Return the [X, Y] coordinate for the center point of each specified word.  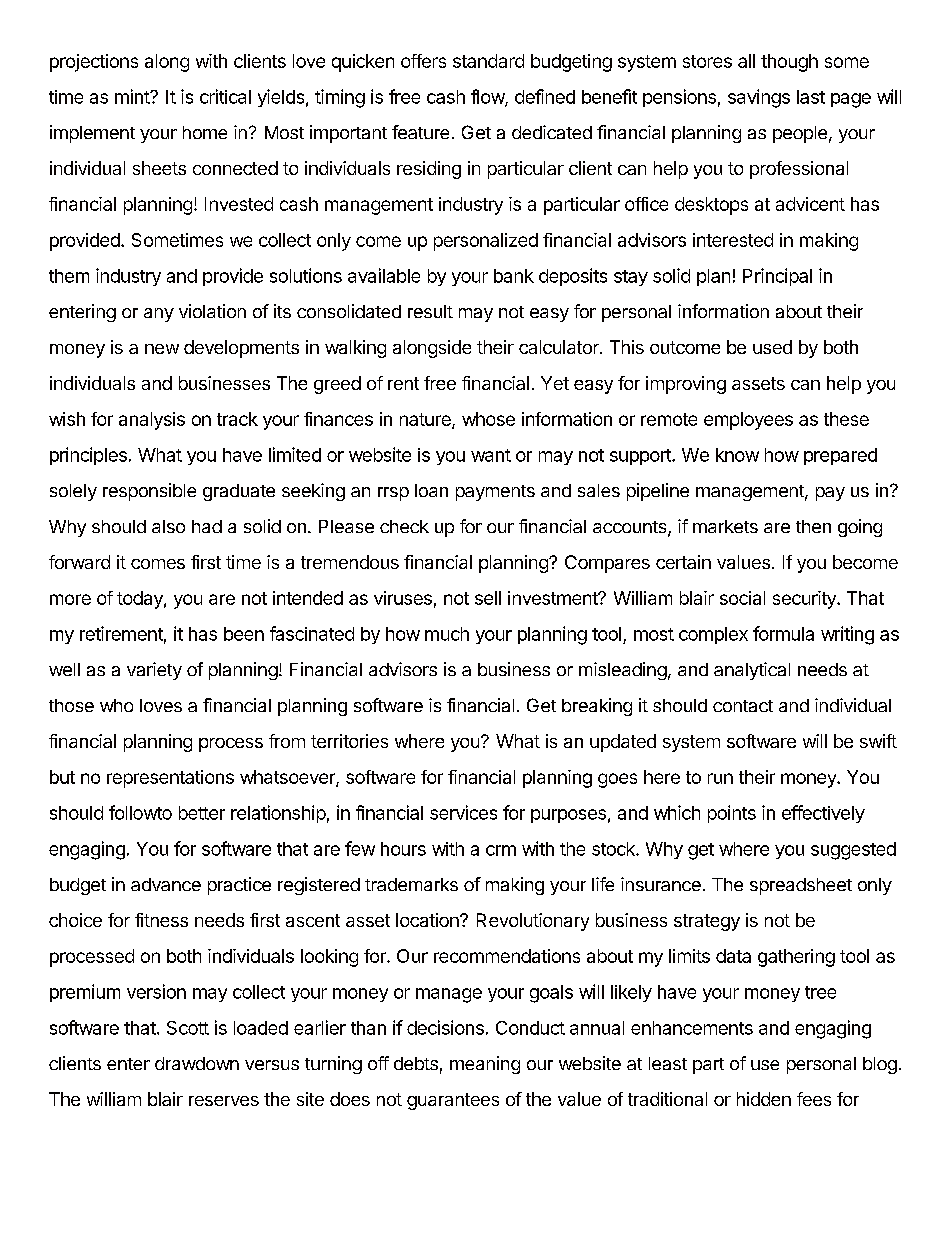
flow [488, 97]
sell [488, 598]
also [168, 526]
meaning [485, 1065]
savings [759, 98]
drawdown [197, 1063]
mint [133, 96]
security [805, 600]
